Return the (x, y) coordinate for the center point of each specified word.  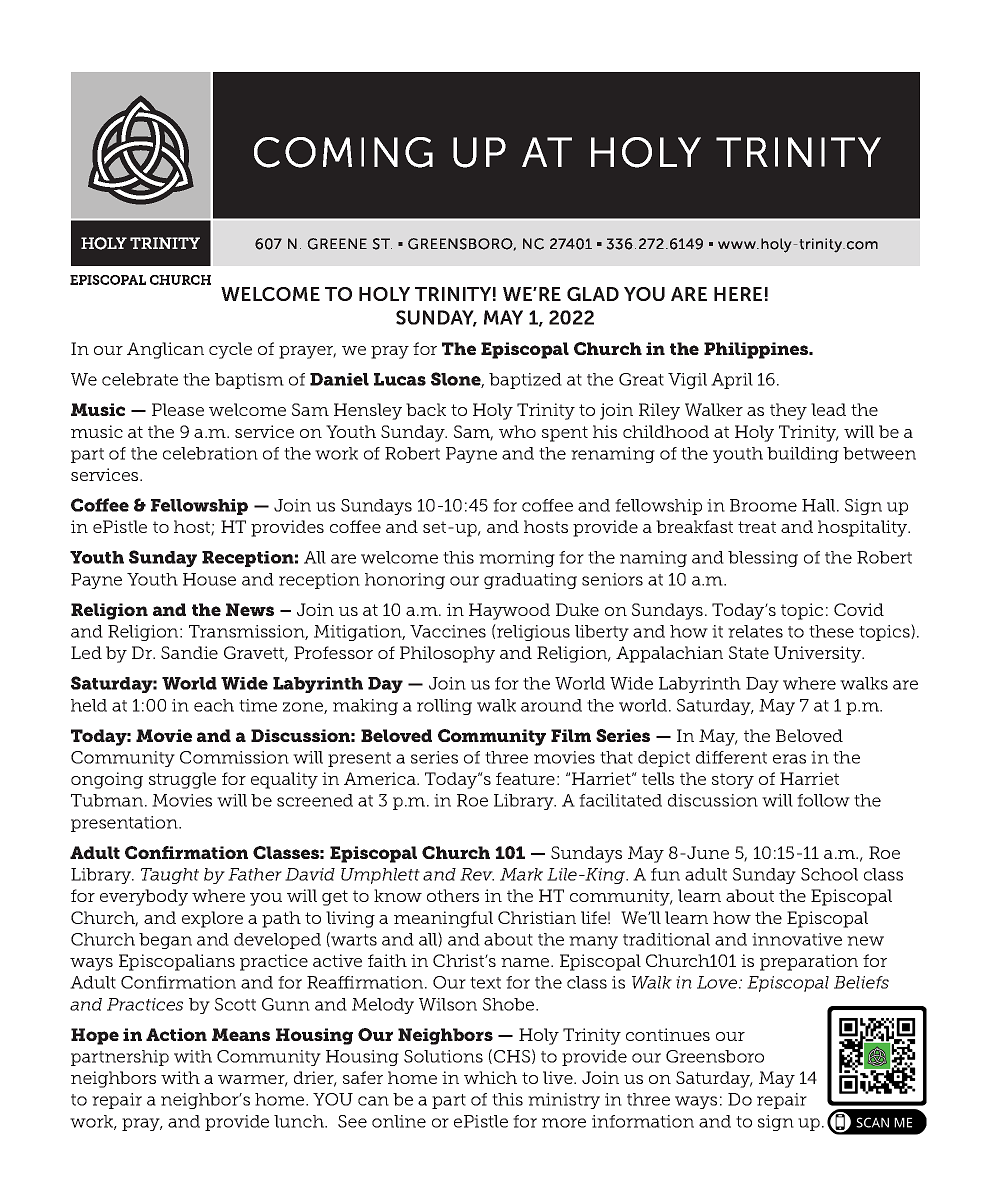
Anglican (165, 350)
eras (789, 759)
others (453, 895)
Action (176, 1034)
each (214, 705)
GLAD (593, 294)
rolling (444, 707)
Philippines (757, 350)
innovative (797, 939)
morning (517, 559)
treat (757, 527)
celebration (210, 453)
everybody (144, 897)
